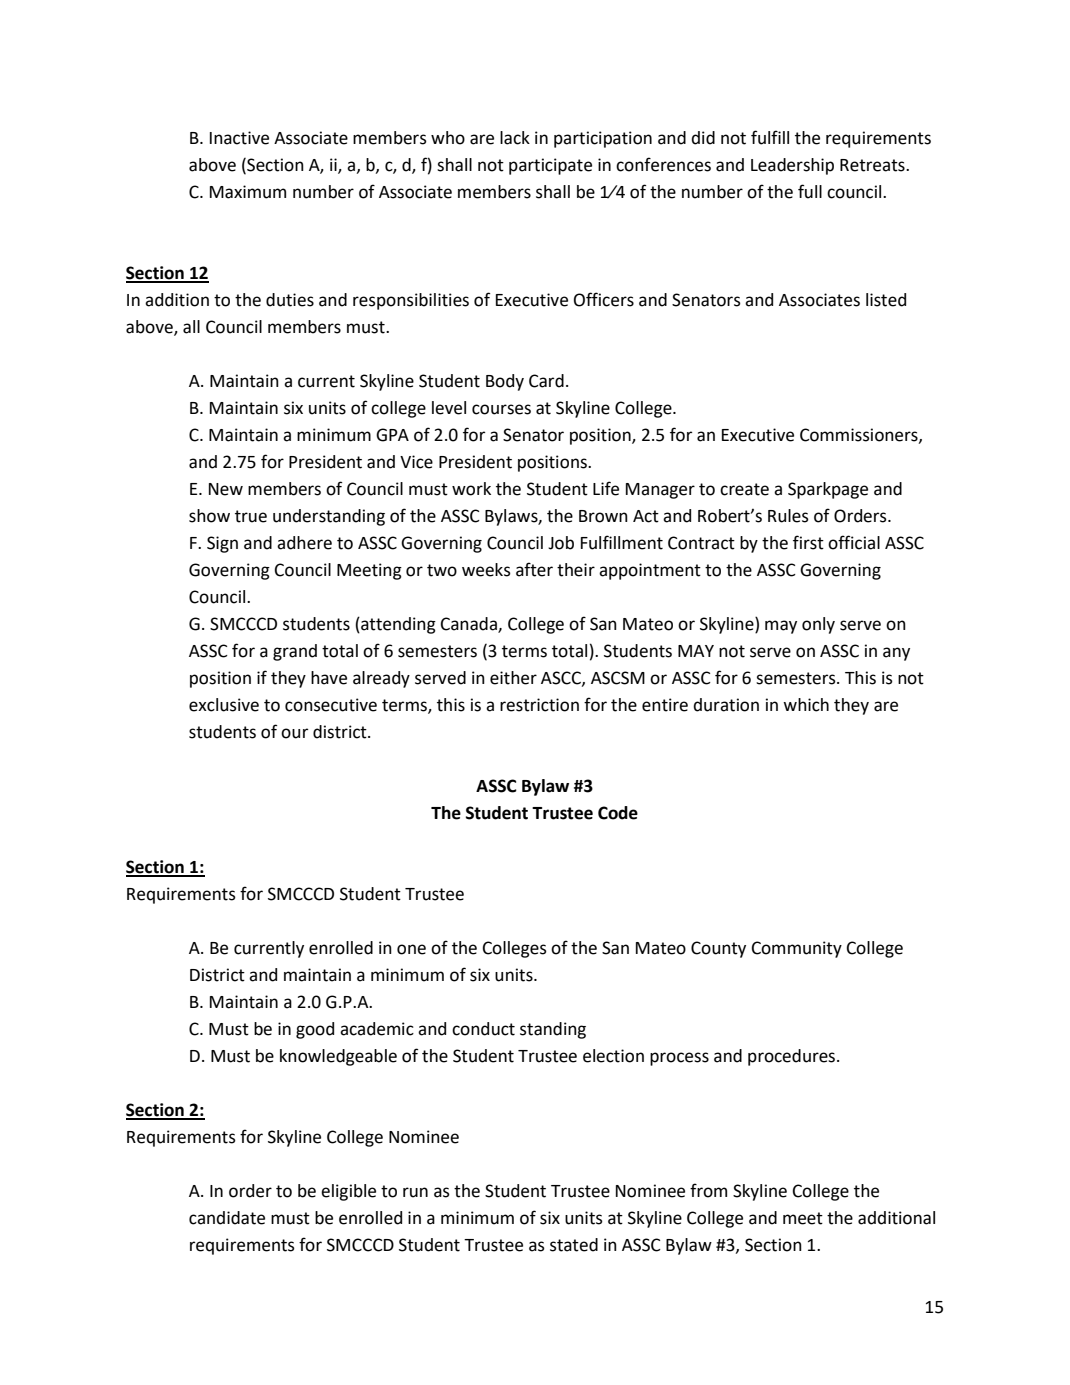  Describe the element at coordinates (806, 705) in the image. I see `which` at that location.
